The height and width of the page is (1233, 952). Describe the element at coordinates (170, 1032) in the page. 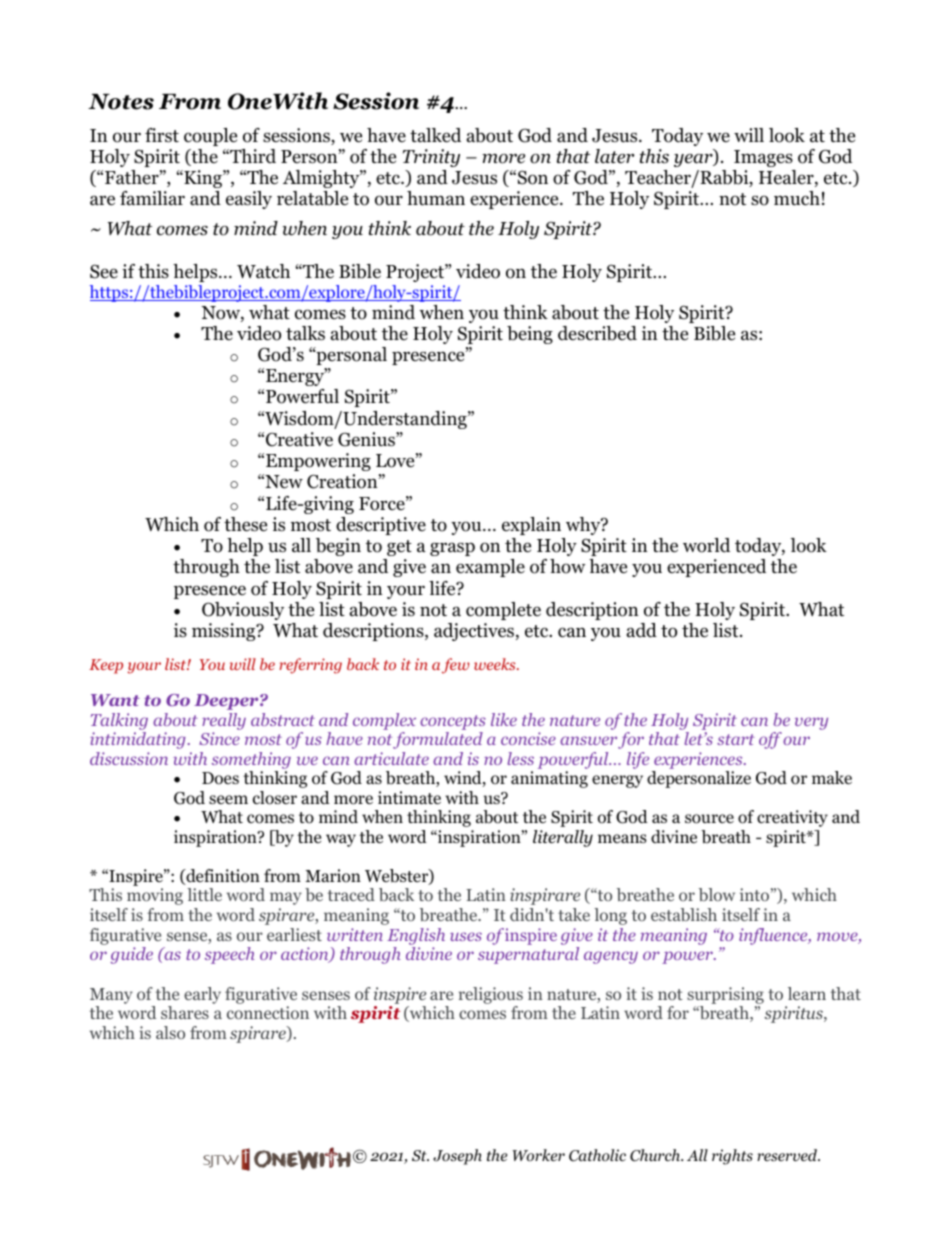

I see `also` at that location.
